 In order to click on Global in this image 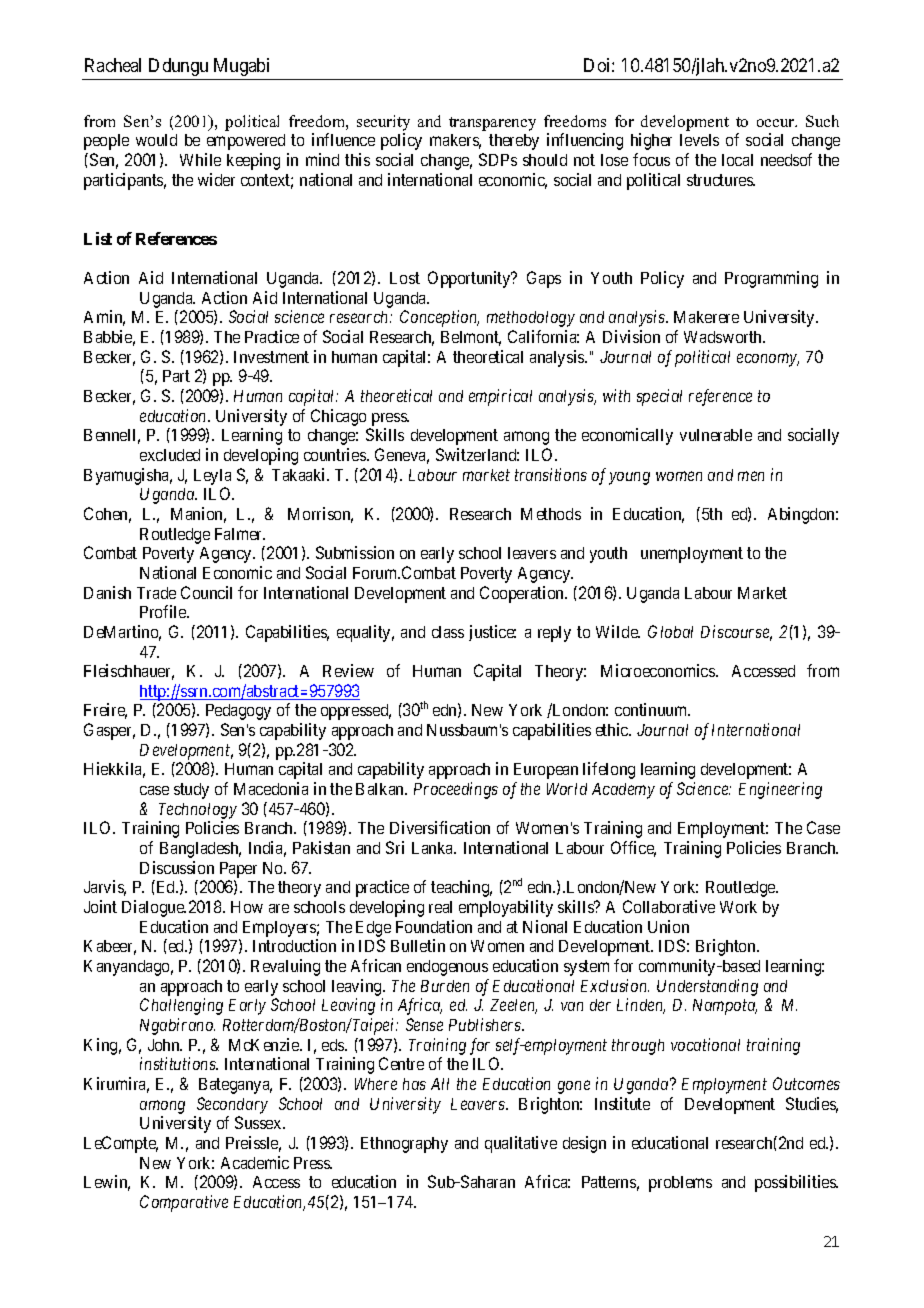, I will do `click(670, 631)`.
